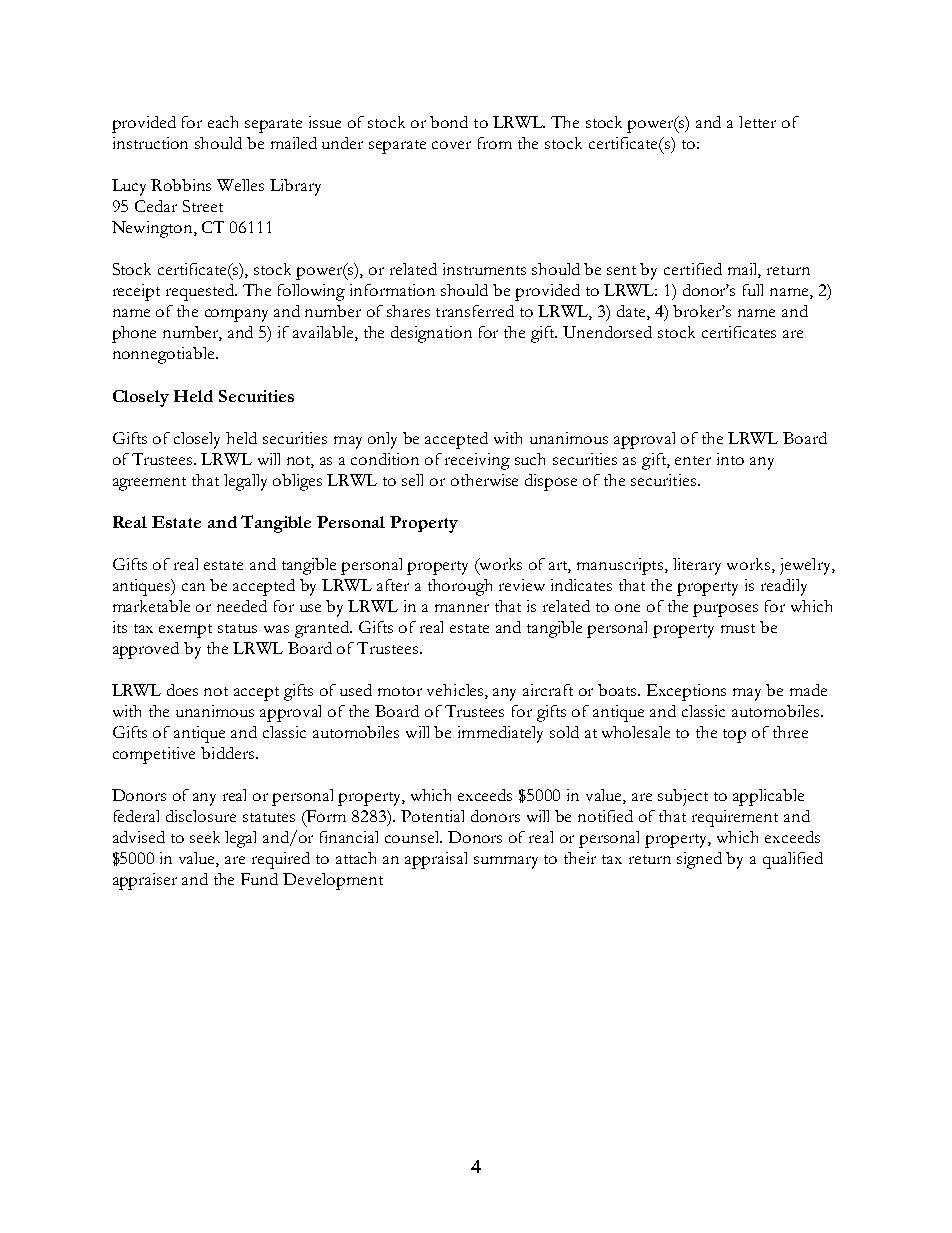 The width and height of the screenshot is (952, 1233). I want to click on seek, so click(205, 837).
